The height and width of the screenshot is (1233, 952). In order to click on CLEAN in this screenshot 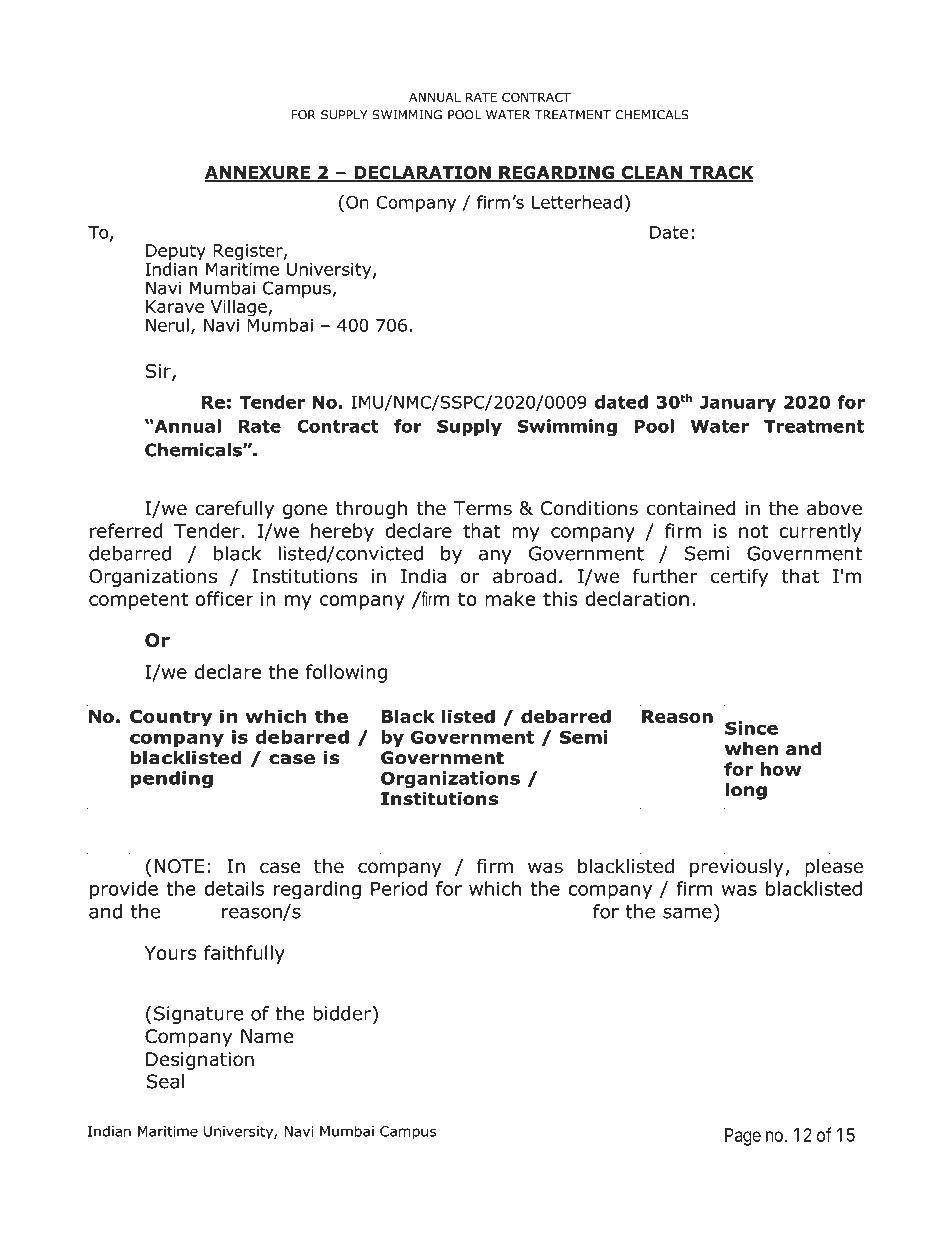, I will do `click(651, 173)`.
